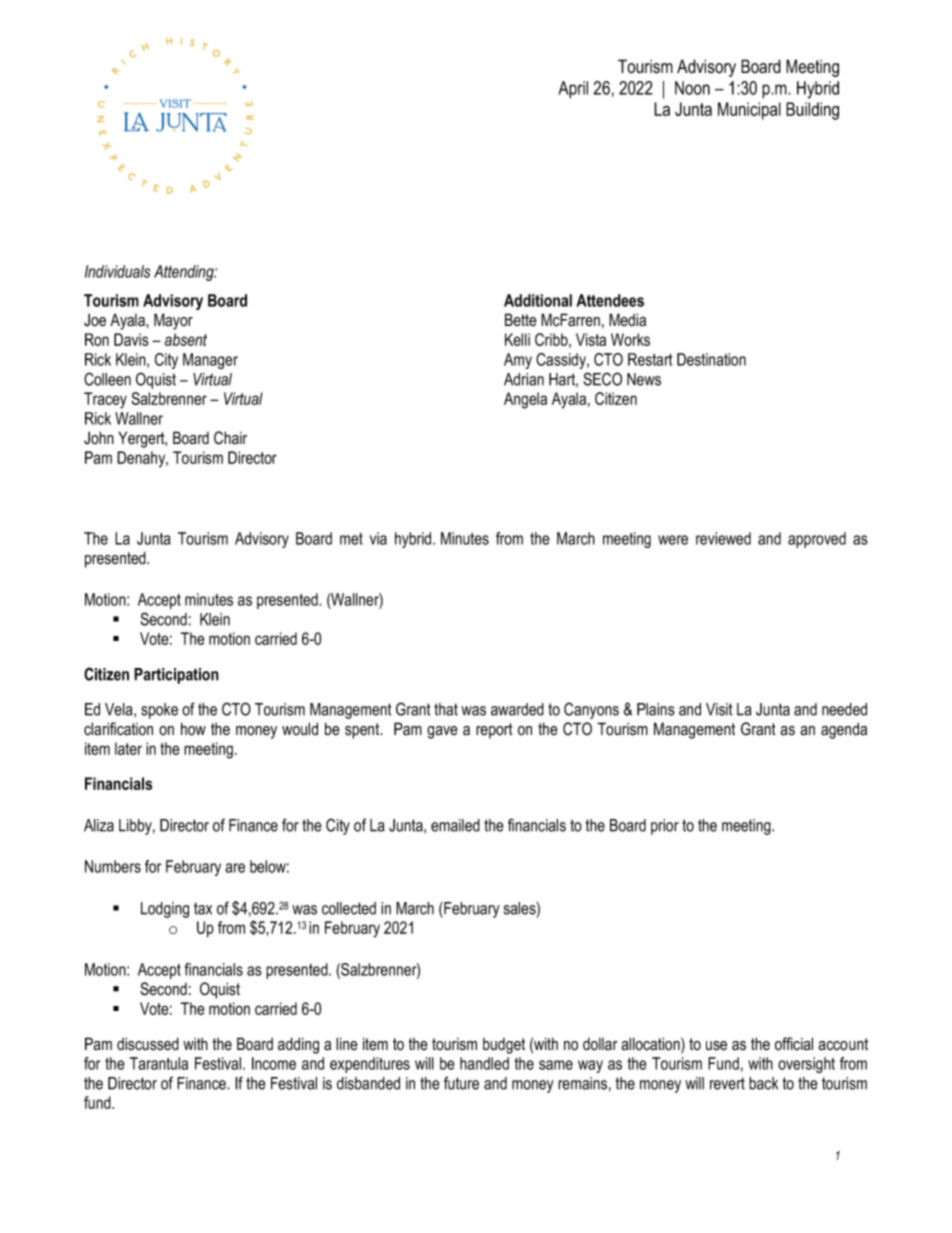  Describe the element at coordinates (518, 361) in the screenshot. I see `Amy` at that location.
